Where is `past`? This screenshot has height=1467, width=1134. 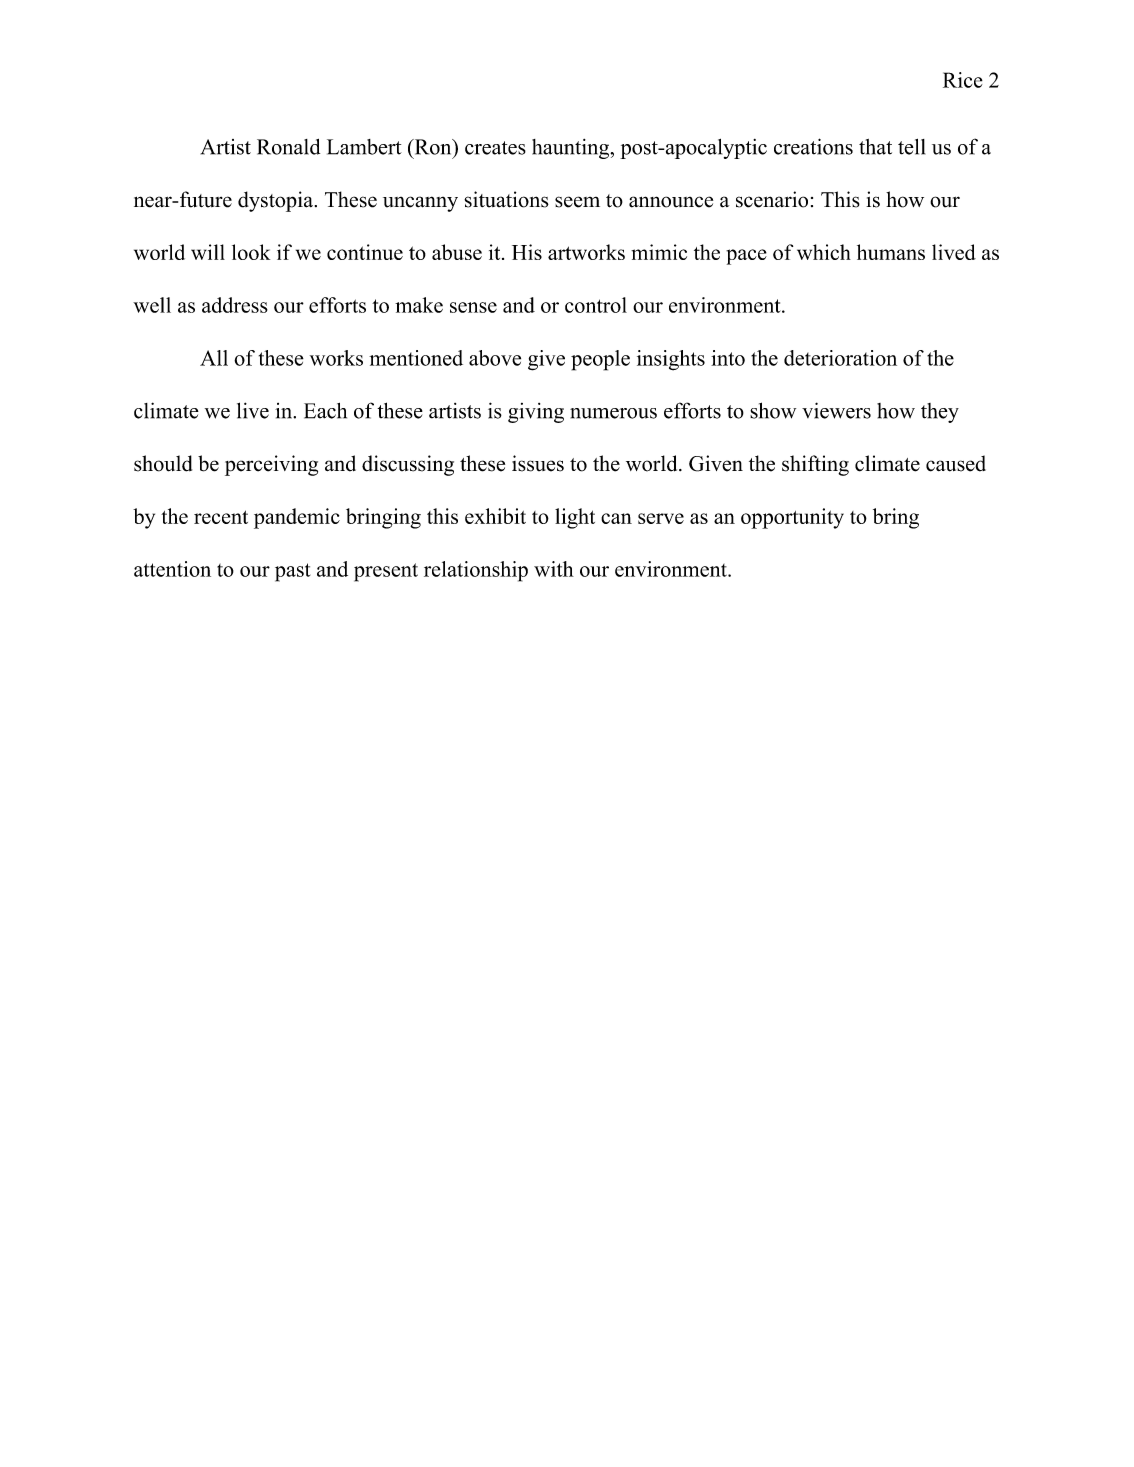 past is located at coordinates (292, 572).
